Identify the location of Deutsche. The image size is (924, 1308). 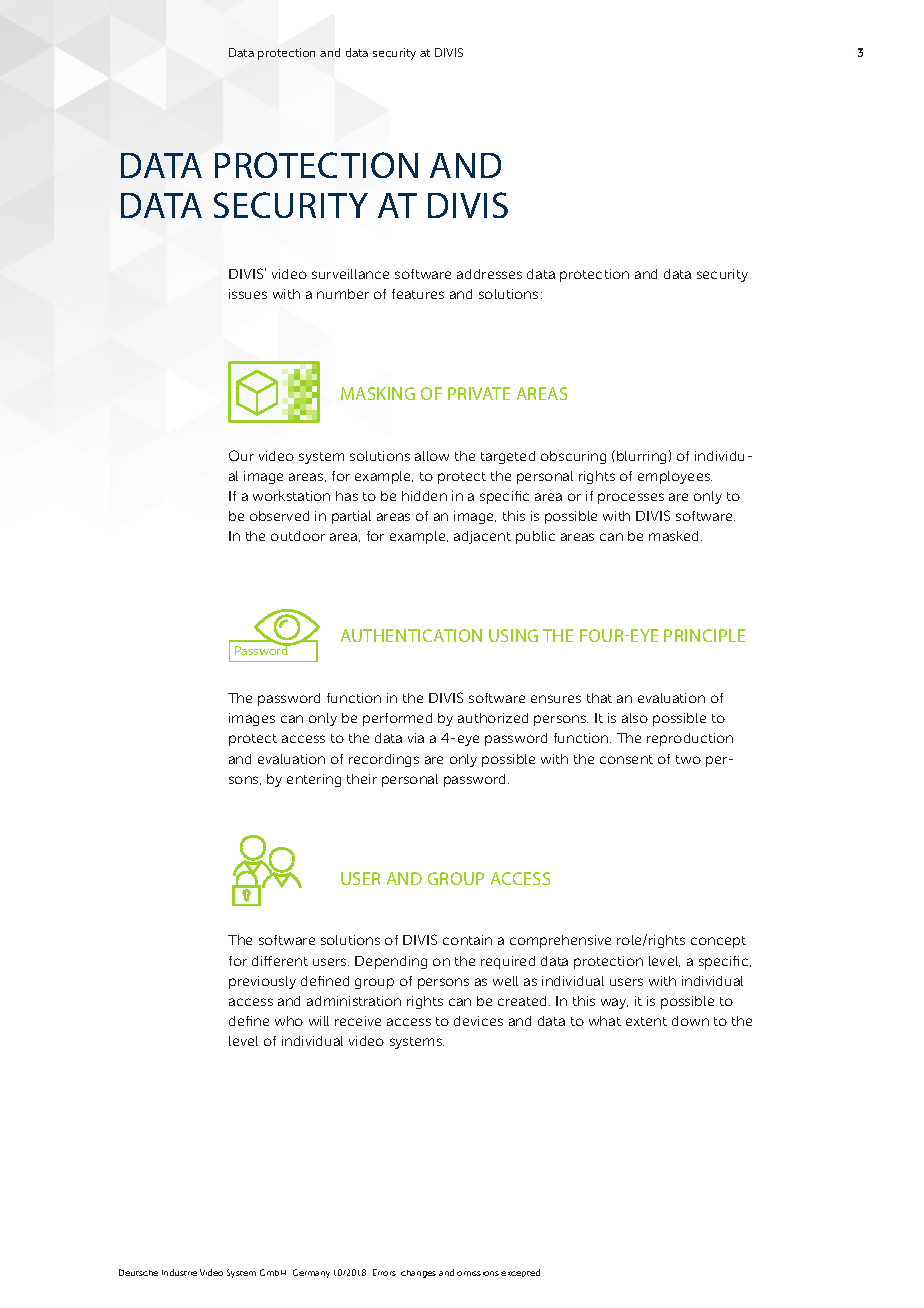
(138, 1272).
